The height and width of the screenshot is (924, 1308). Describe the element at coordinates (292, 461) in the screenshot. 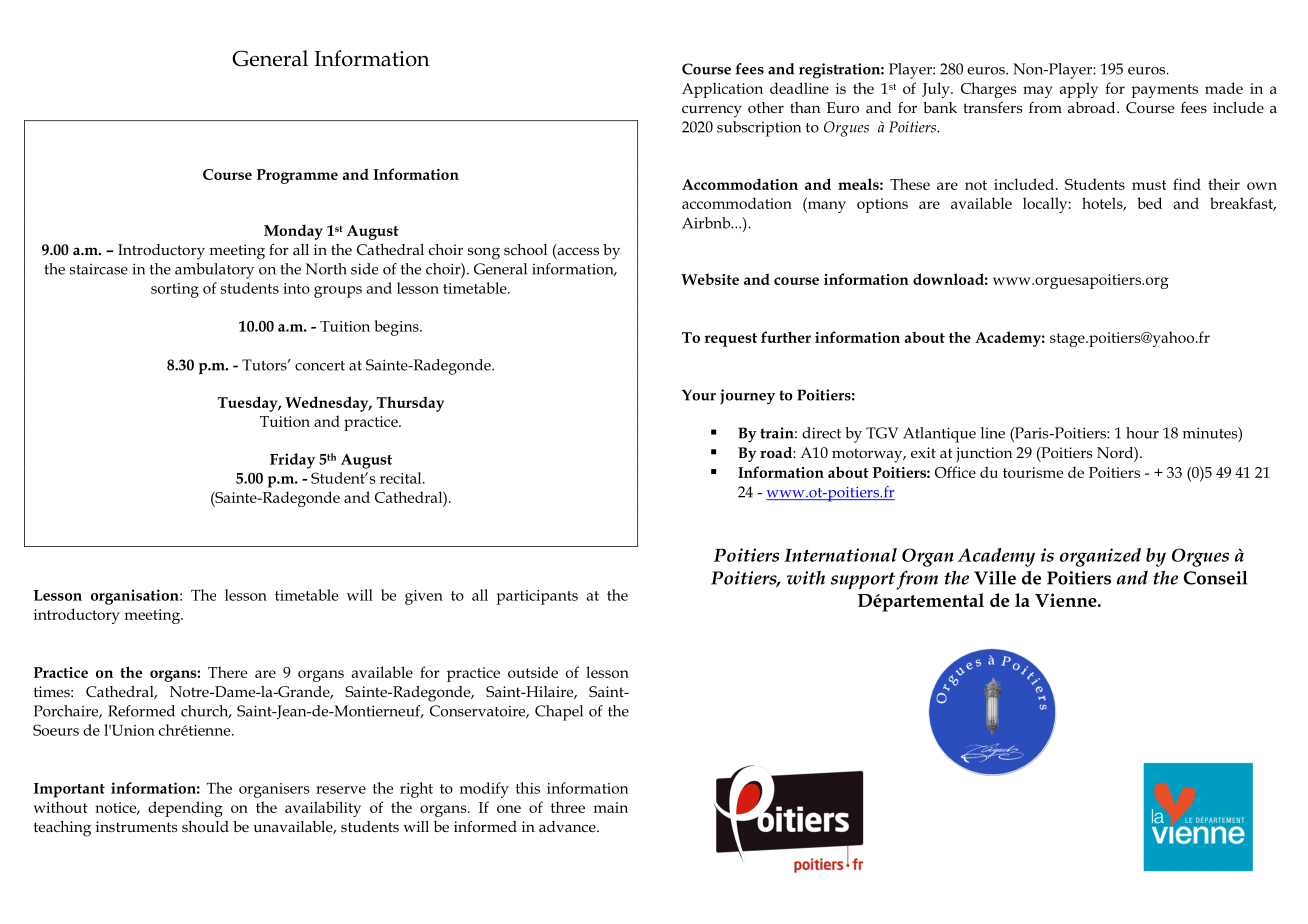

I see `Friday` at that location.
